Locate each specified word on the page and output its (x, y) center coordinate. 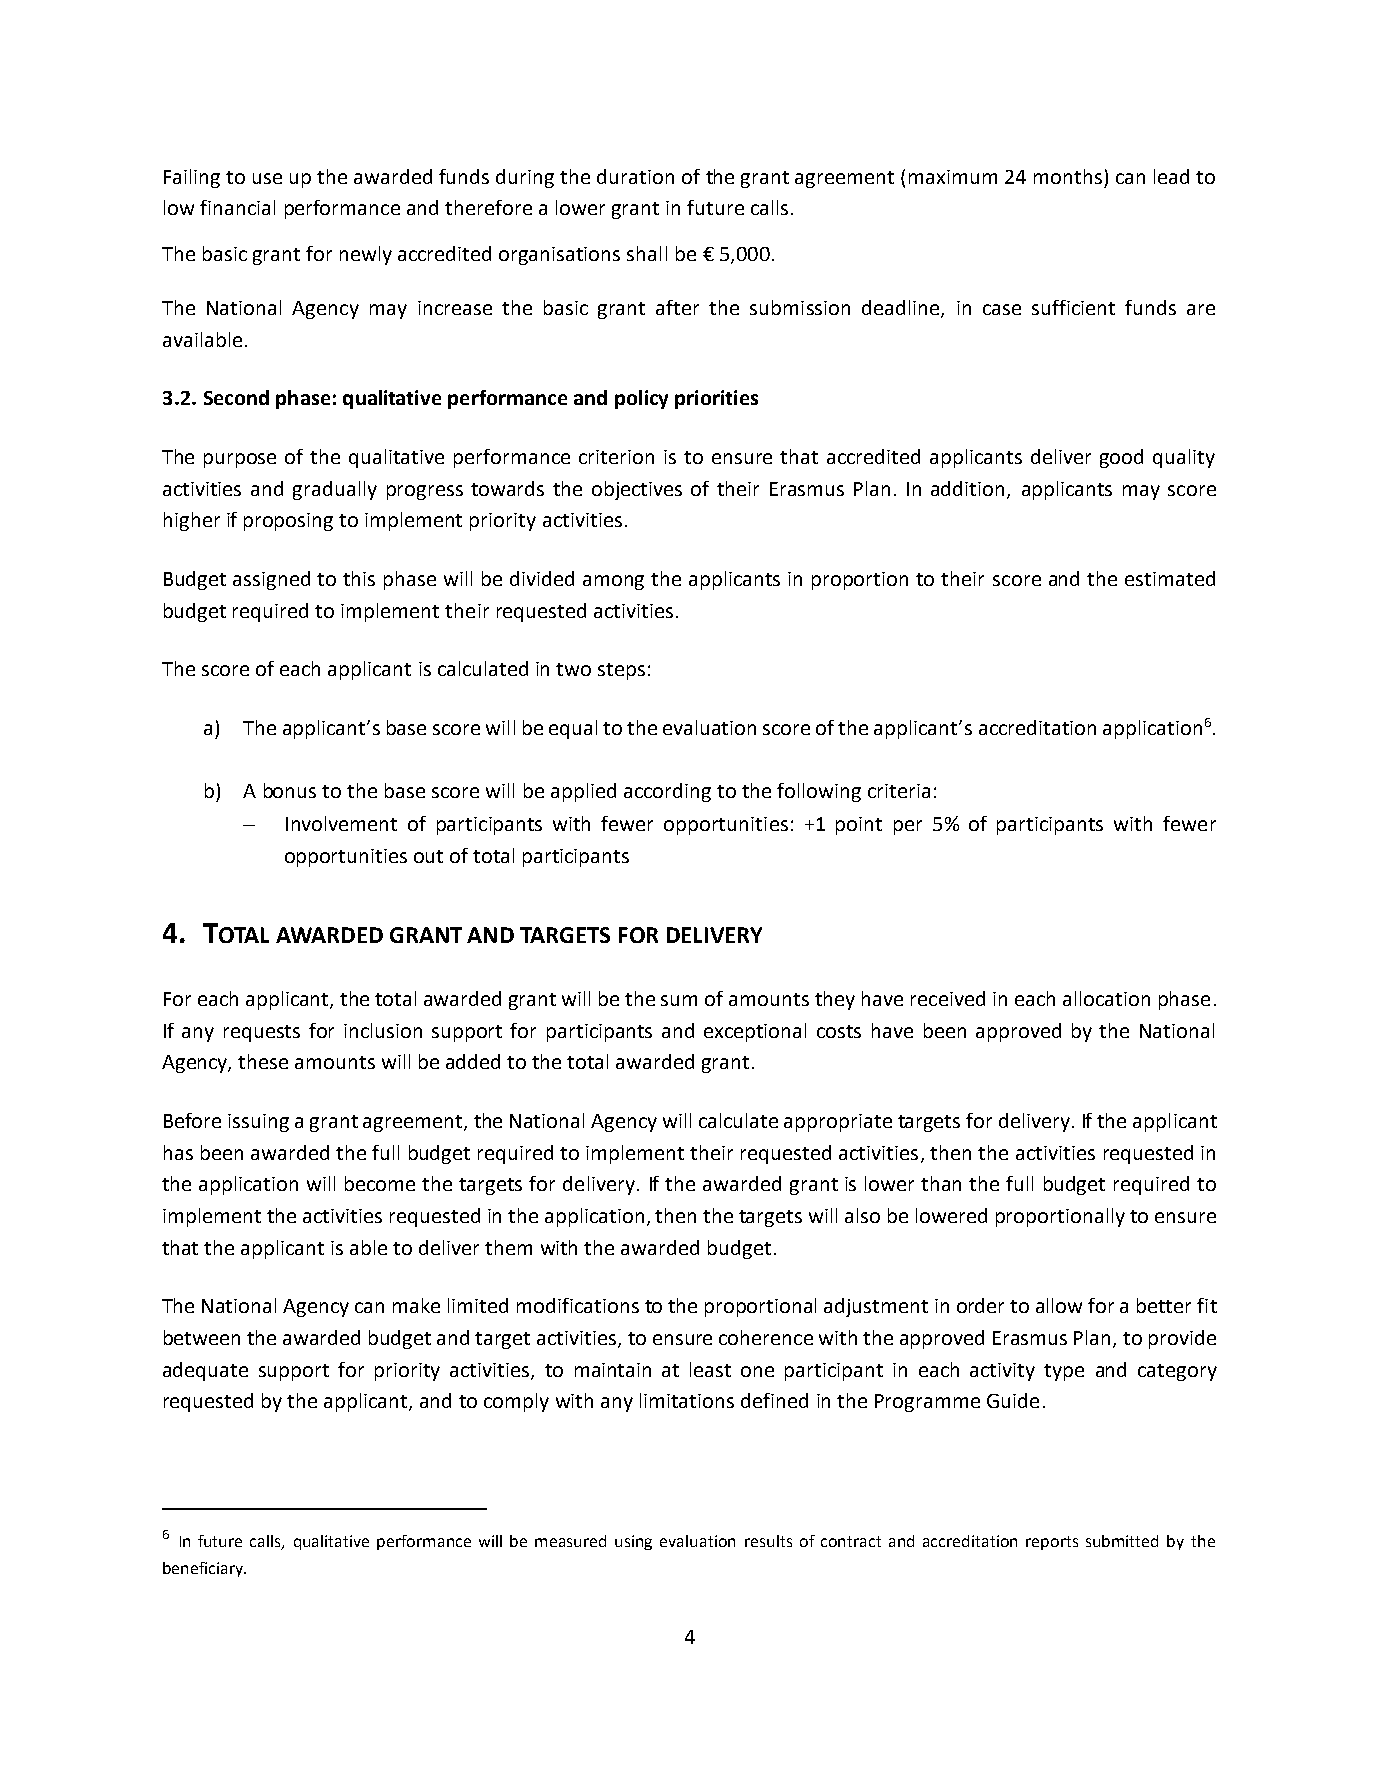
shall (647, 253)
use (267, 178)
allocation (1106, 998)
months (1068, 176)
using (633, 1542)
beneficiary (204, 1569)
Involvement (341, 823)
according (667, 792)
